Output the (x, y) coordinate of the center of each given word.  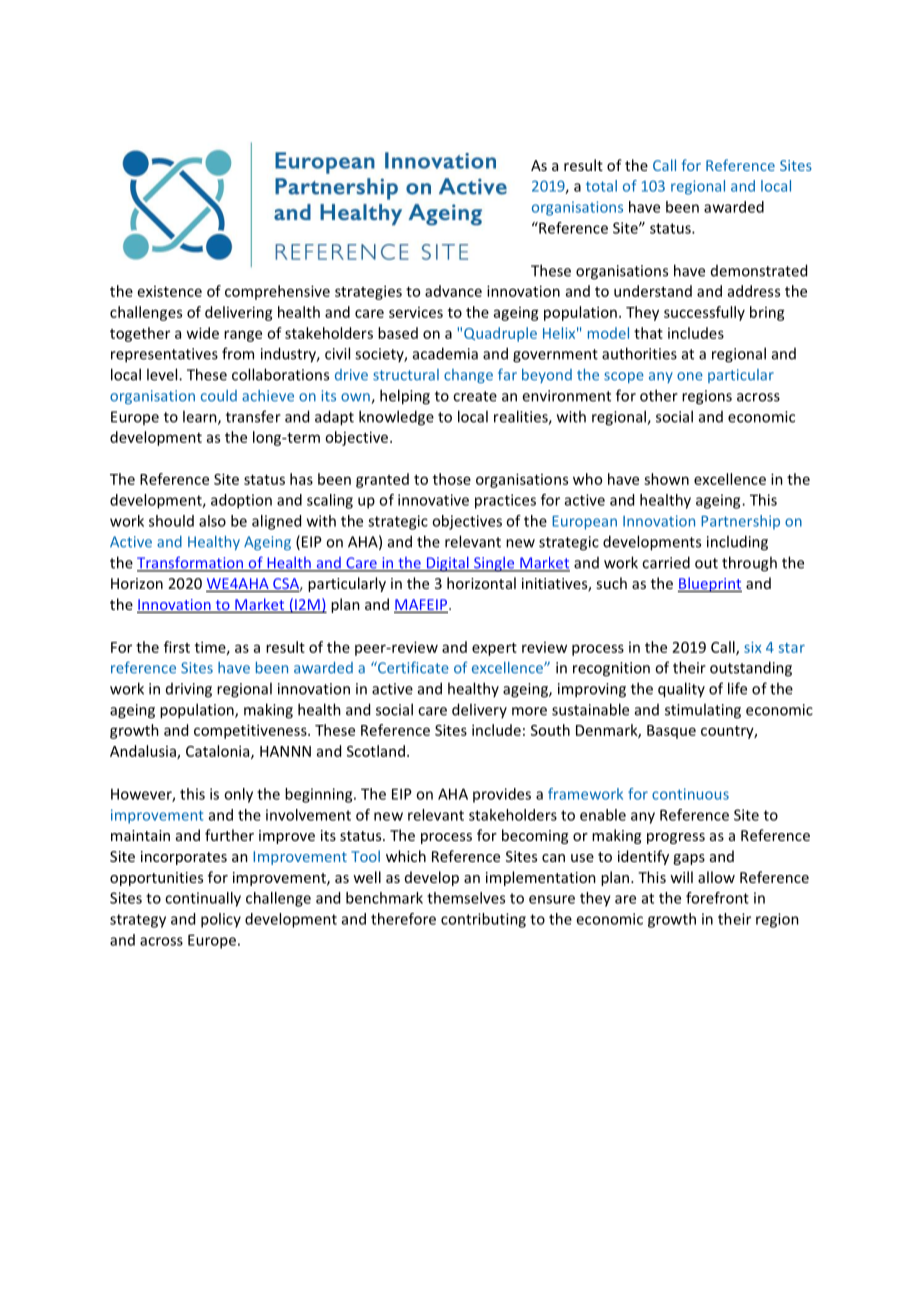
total (601, 186)
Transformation (191, 563)
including (737, 543)
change (468, 376)
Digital (447, 564)
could (219, 396)
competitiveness (251, 731)
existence (170, 291)
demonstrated (759, 270)
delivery (479, 710)
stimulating (703, 711)
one (690, 376)
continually (203, 899)
